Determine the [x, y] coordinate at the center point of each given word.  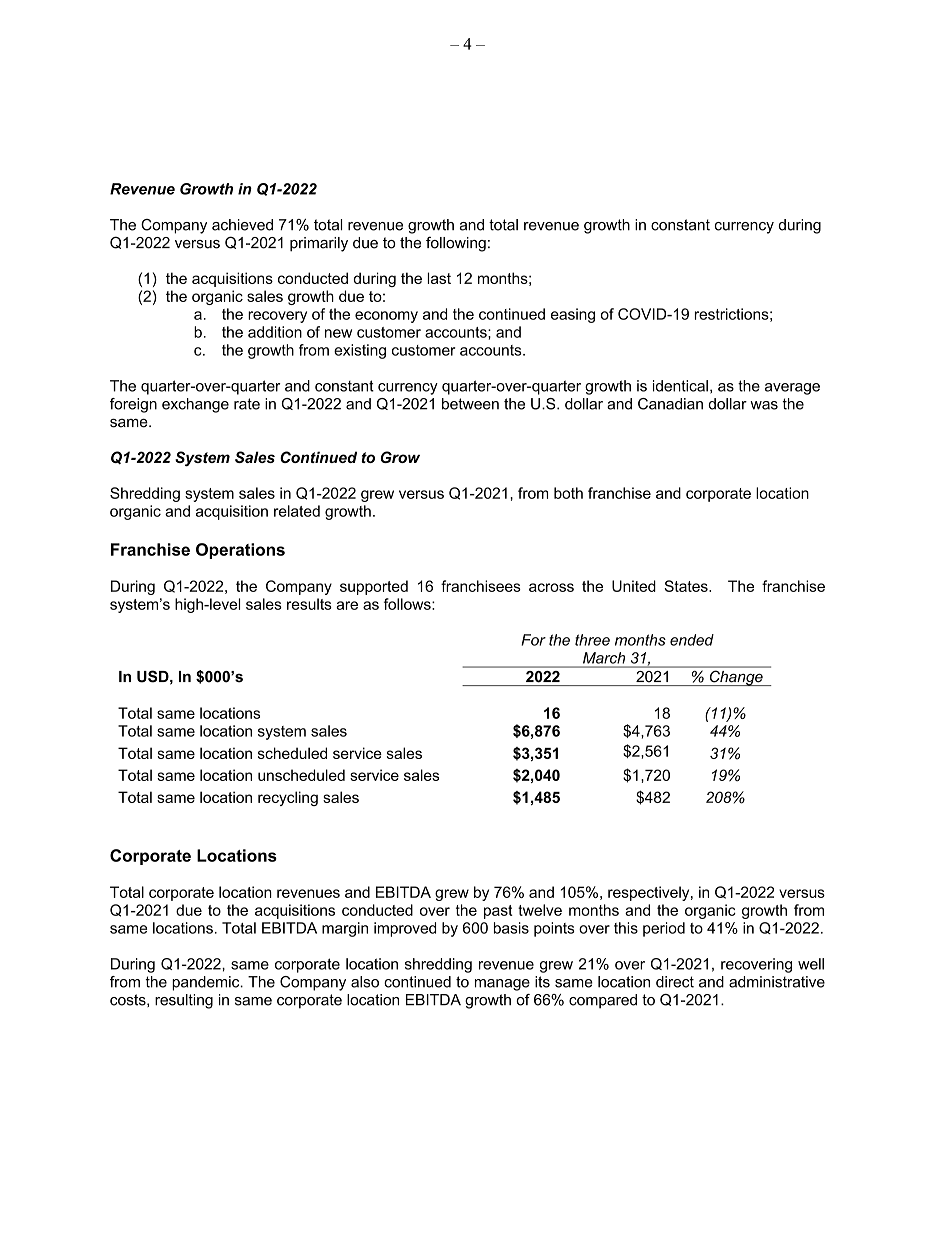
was [764, 405]
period [664, 929]
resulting [184, 1001]
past [498, 912]
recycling [288, 798]
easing [573, 315]
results [309, 604]
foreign [133, 405]
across [551, 587]
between [470, 404]
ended [692, 640]
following [456, 244]
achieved [242, 225]
